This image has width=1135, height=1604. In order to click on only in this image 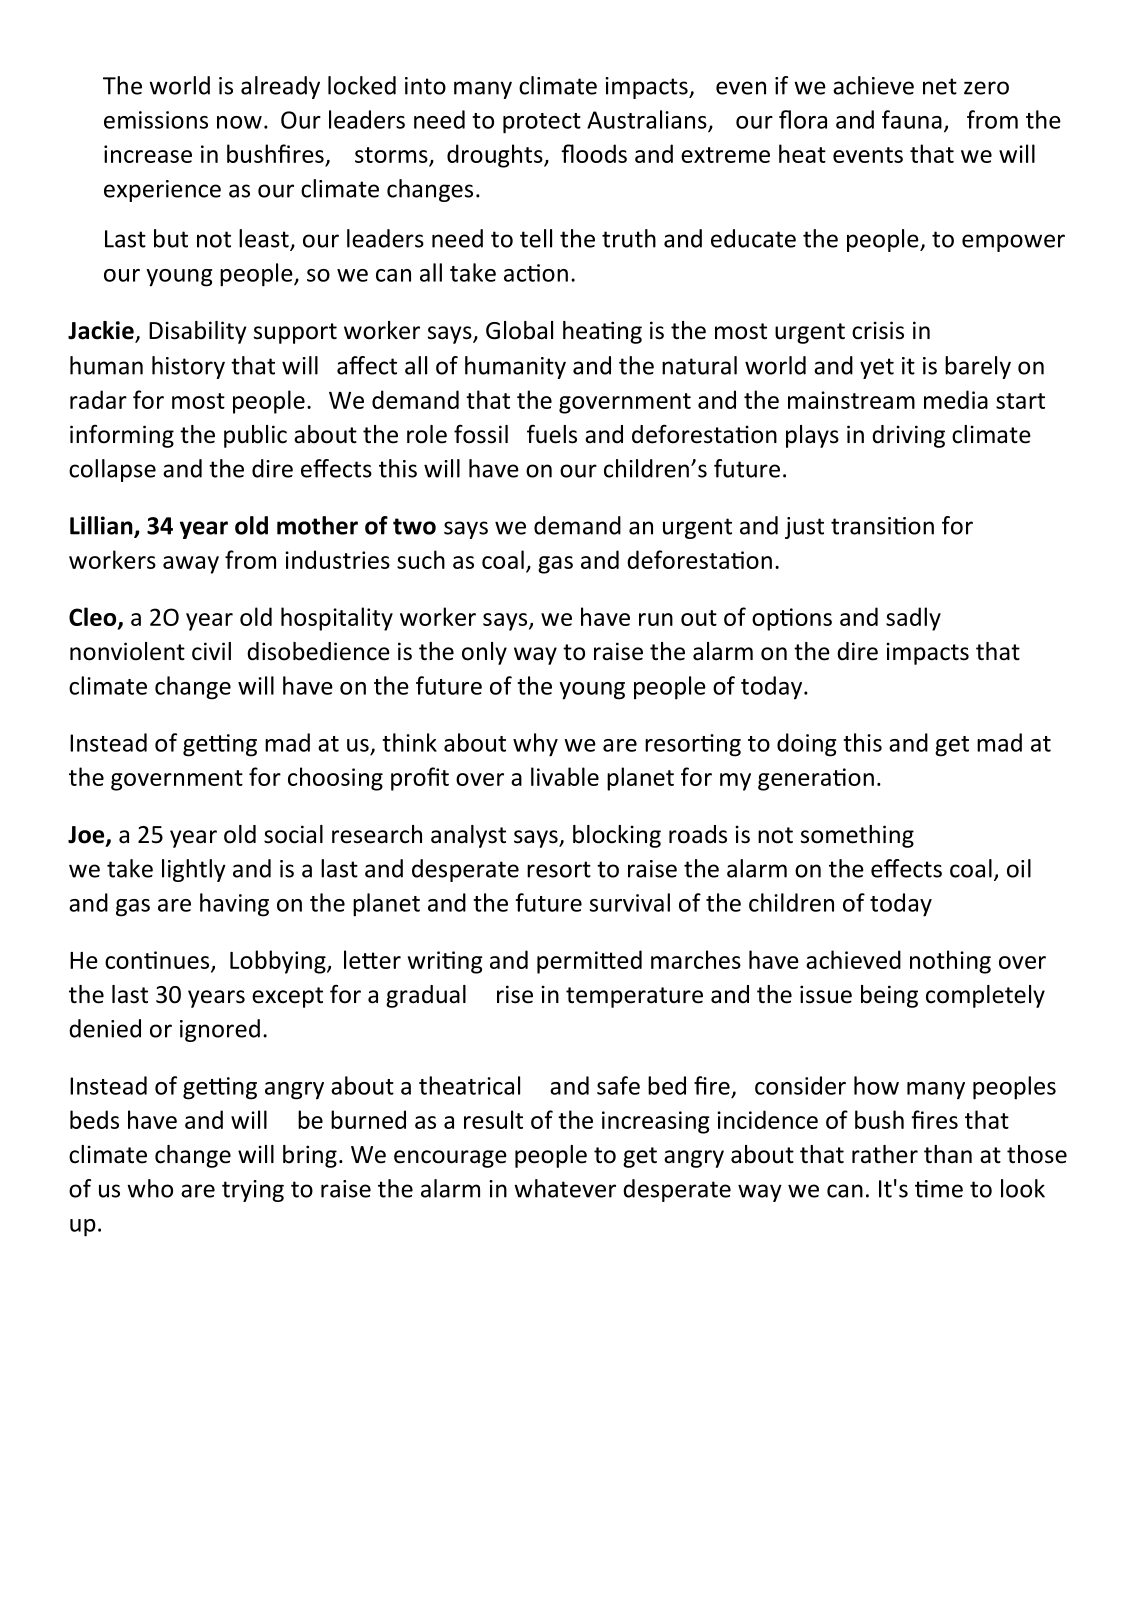, I will do `click(484, 653)`.
